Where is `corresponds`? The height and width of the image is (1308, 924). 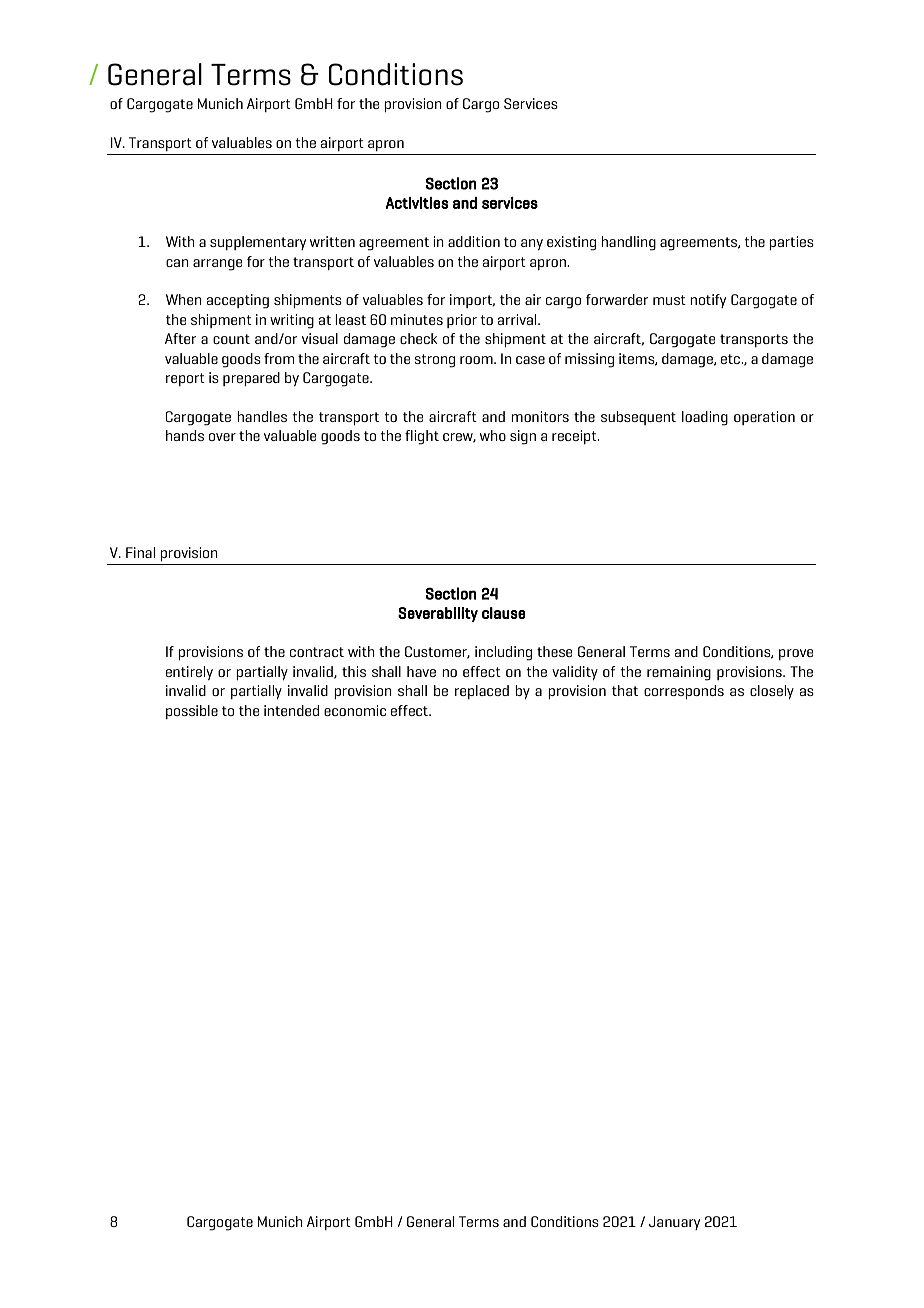 corresponds is located at coordinates (684, 692).
